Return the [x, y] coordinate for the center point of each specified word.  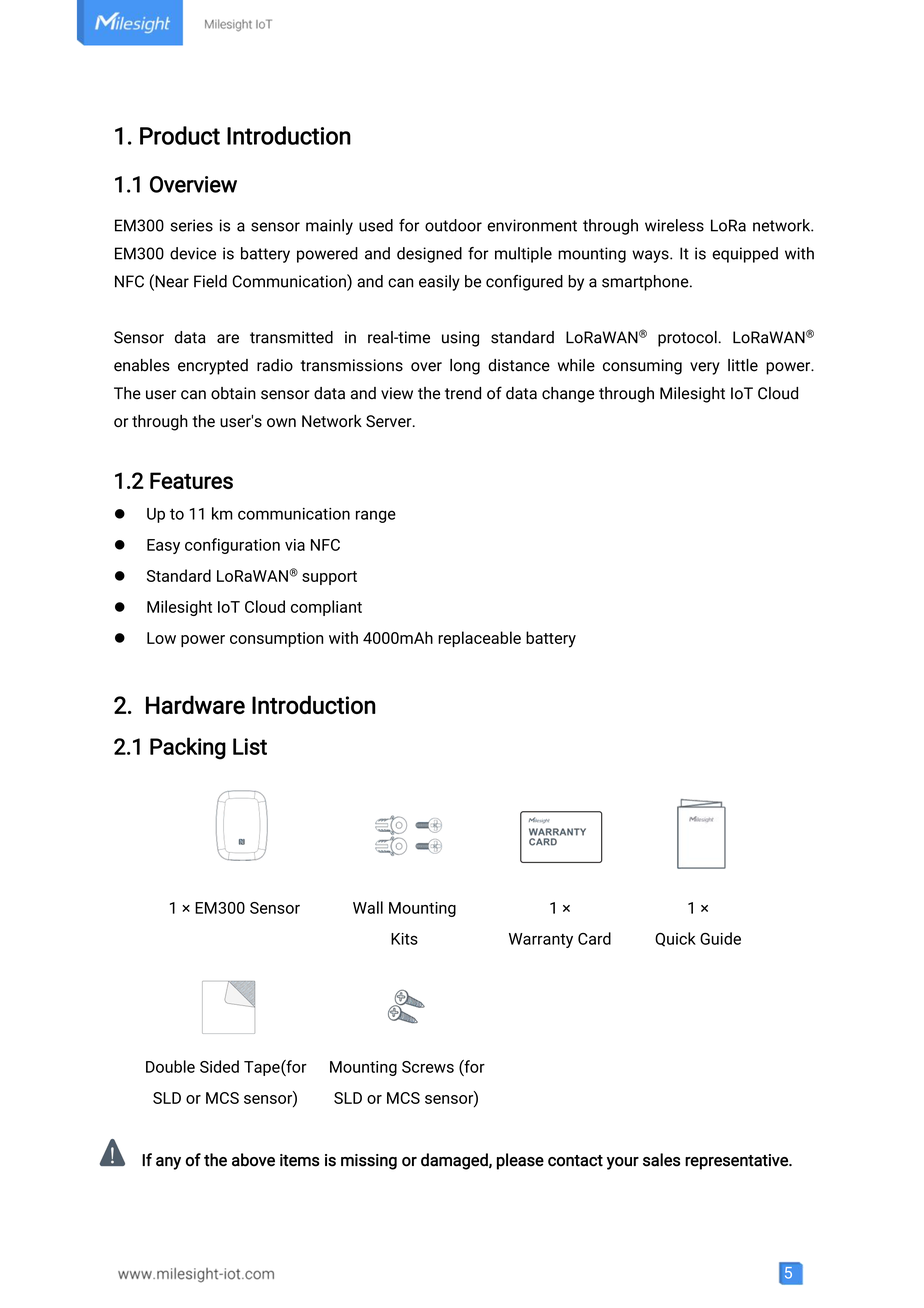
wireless [674, 225]
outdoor [453, 225]
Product [180, 135]
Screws [428, 1067]
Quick [675, 939]
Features [191, 480]
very [705, 368]
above [253, 1160]
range [376, 516]
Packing [188, 748]
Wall [368, 907]
